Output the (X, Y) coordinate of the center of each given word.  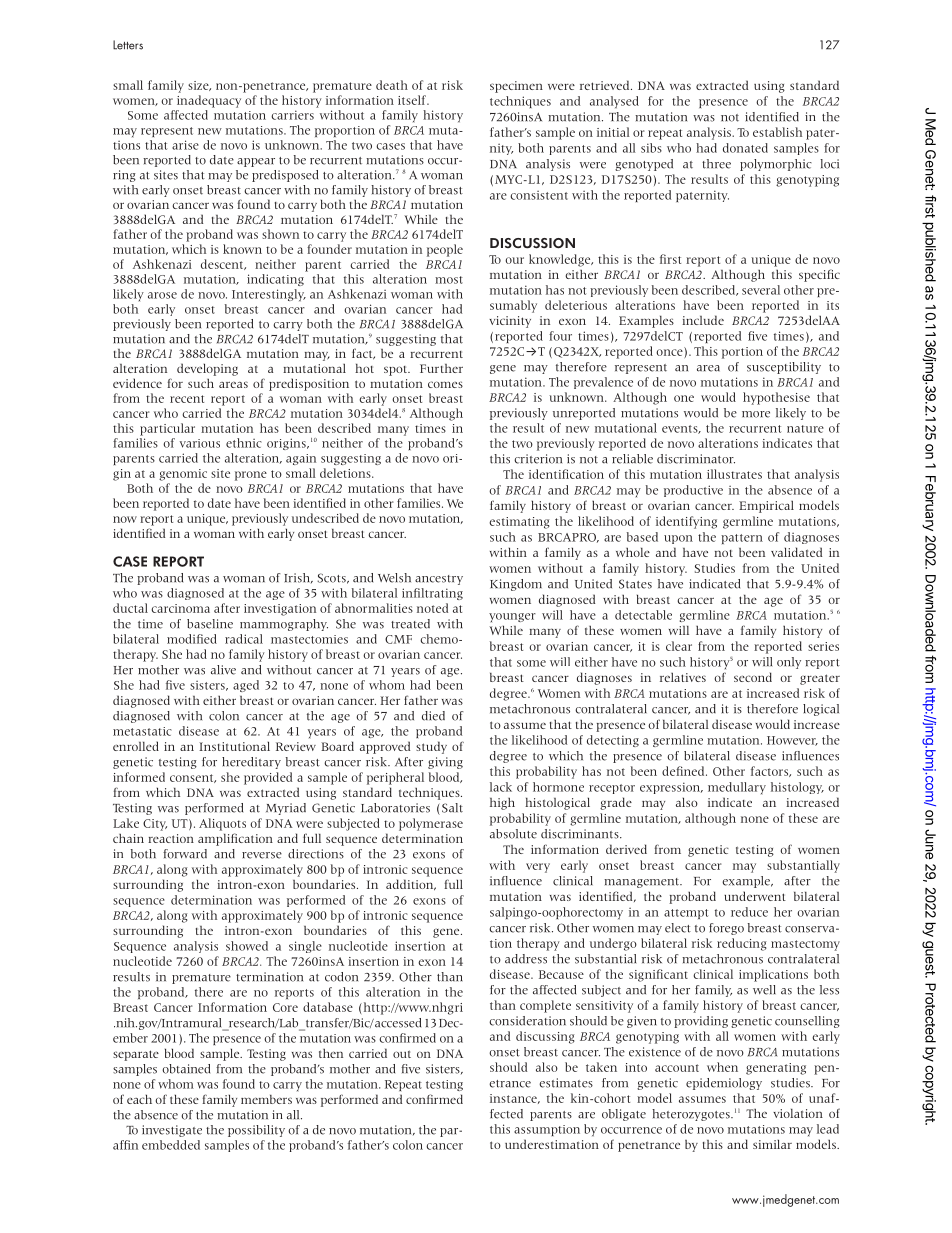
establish (777, 132)
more (756, 414)
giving (445, 763)
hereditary (251, 763)
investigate (172, 1131)
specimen (516, 87)
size (199, 86)
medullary (737, 788)
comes (445, 384)
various (200, 443)
